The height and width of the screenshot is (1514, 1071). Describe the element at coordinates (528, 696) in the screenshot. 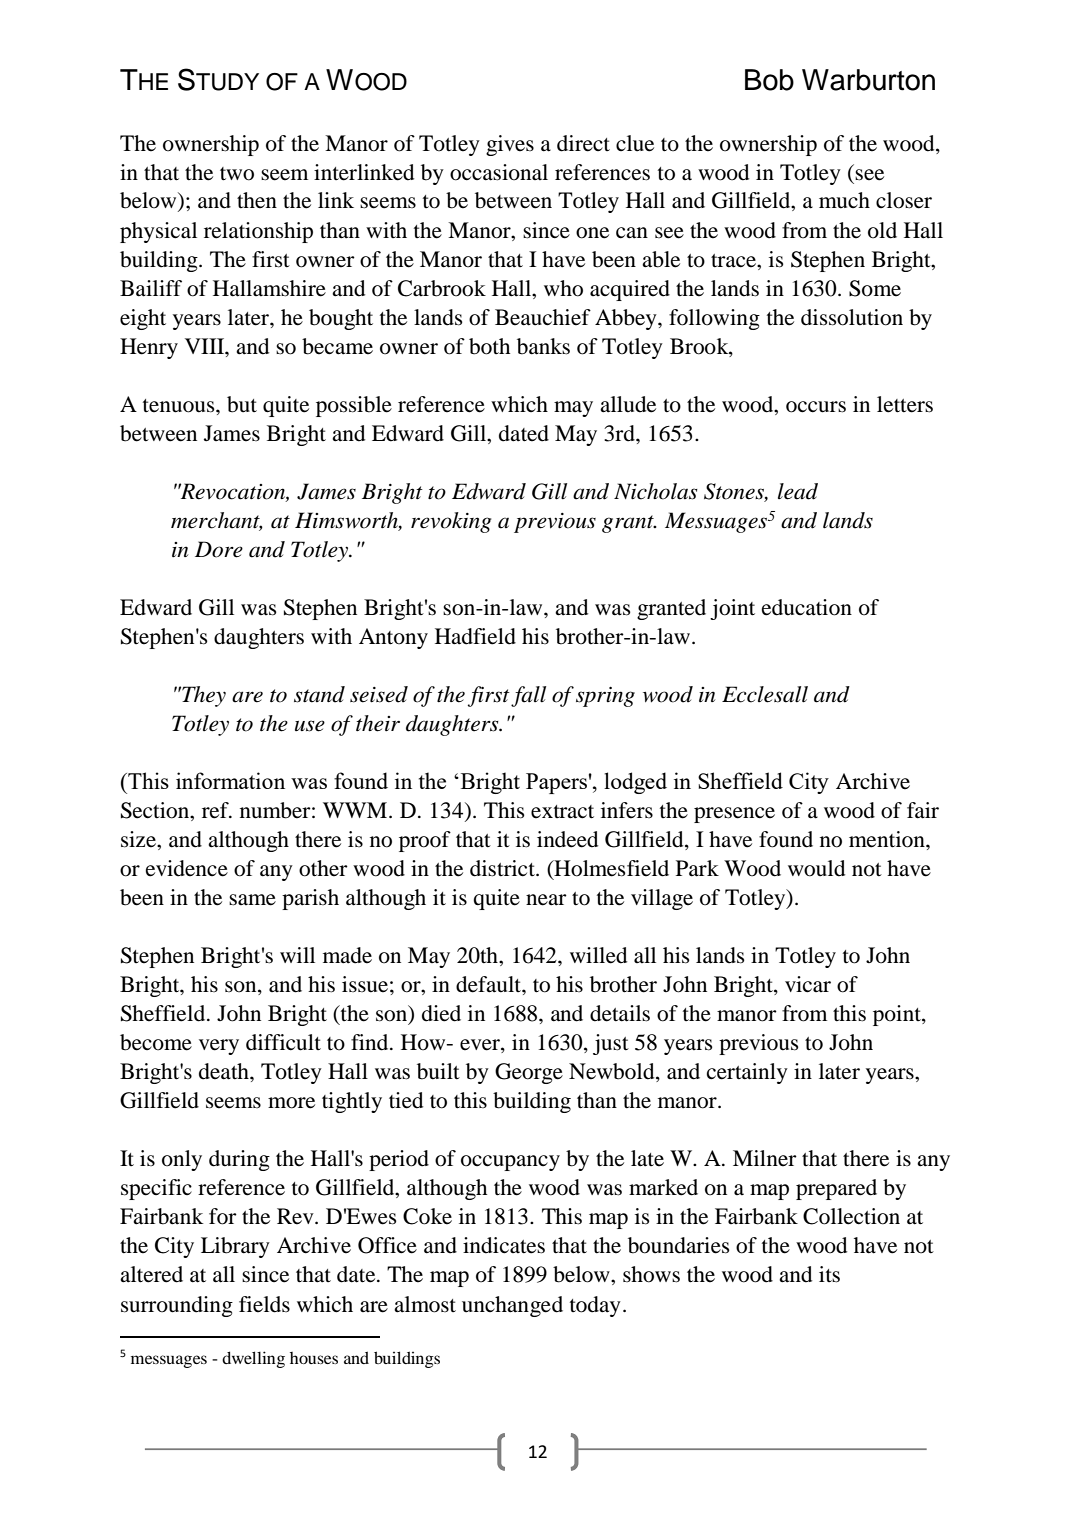

I see `fall` at that location.
